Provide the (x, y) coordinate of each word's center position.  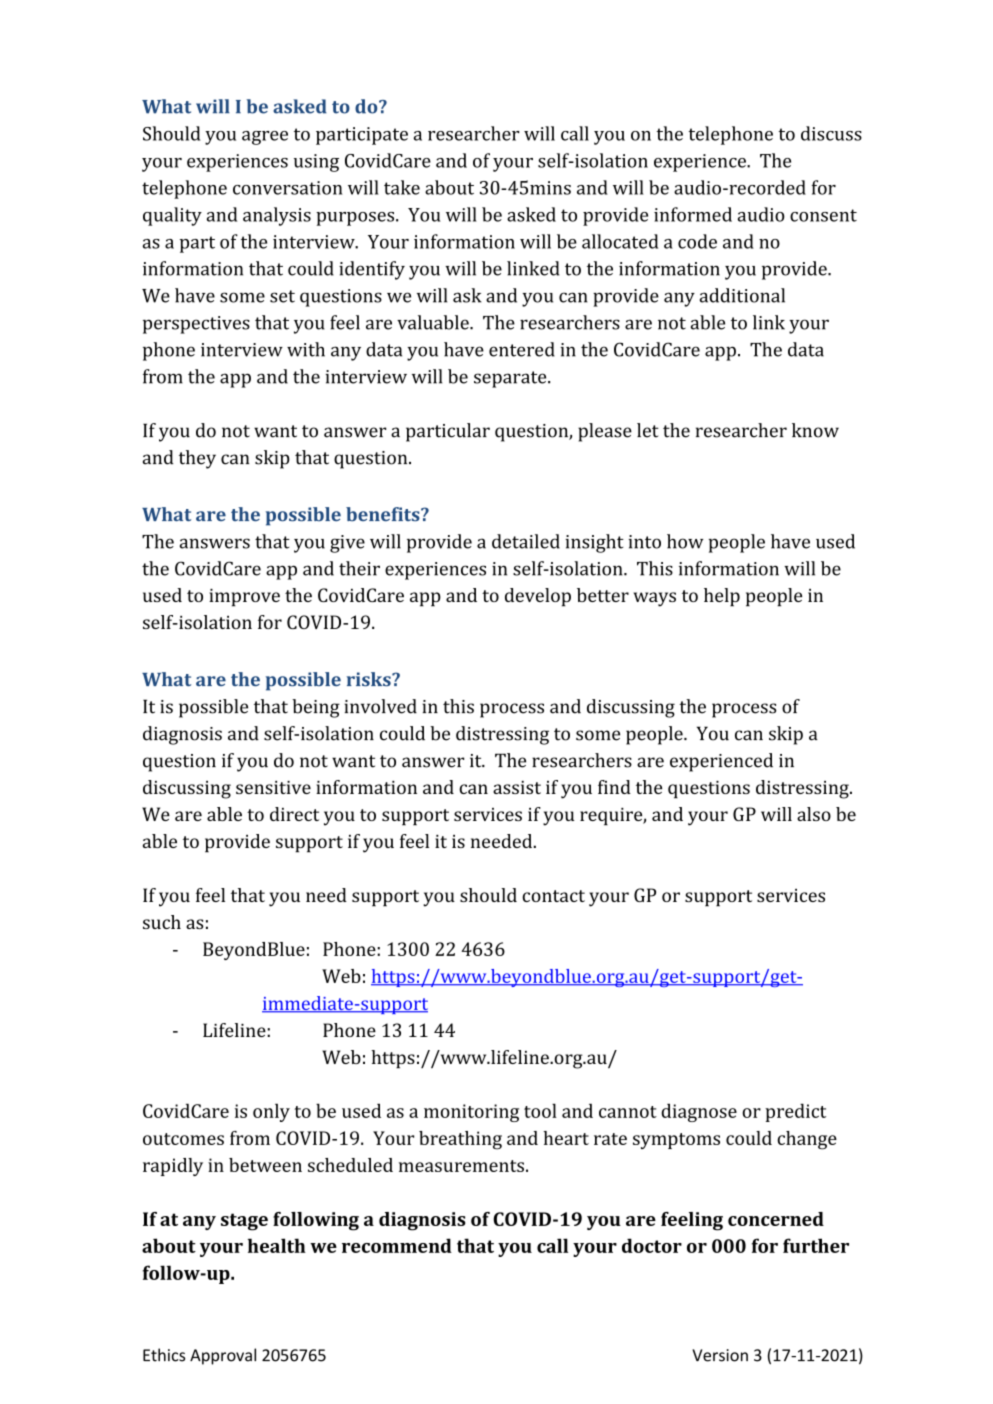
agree (265, 138)
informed (693, 214)
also (814, 814)
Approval (223, 1356)
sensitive (273, 787)
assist (517, 787)
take (402, 187)
